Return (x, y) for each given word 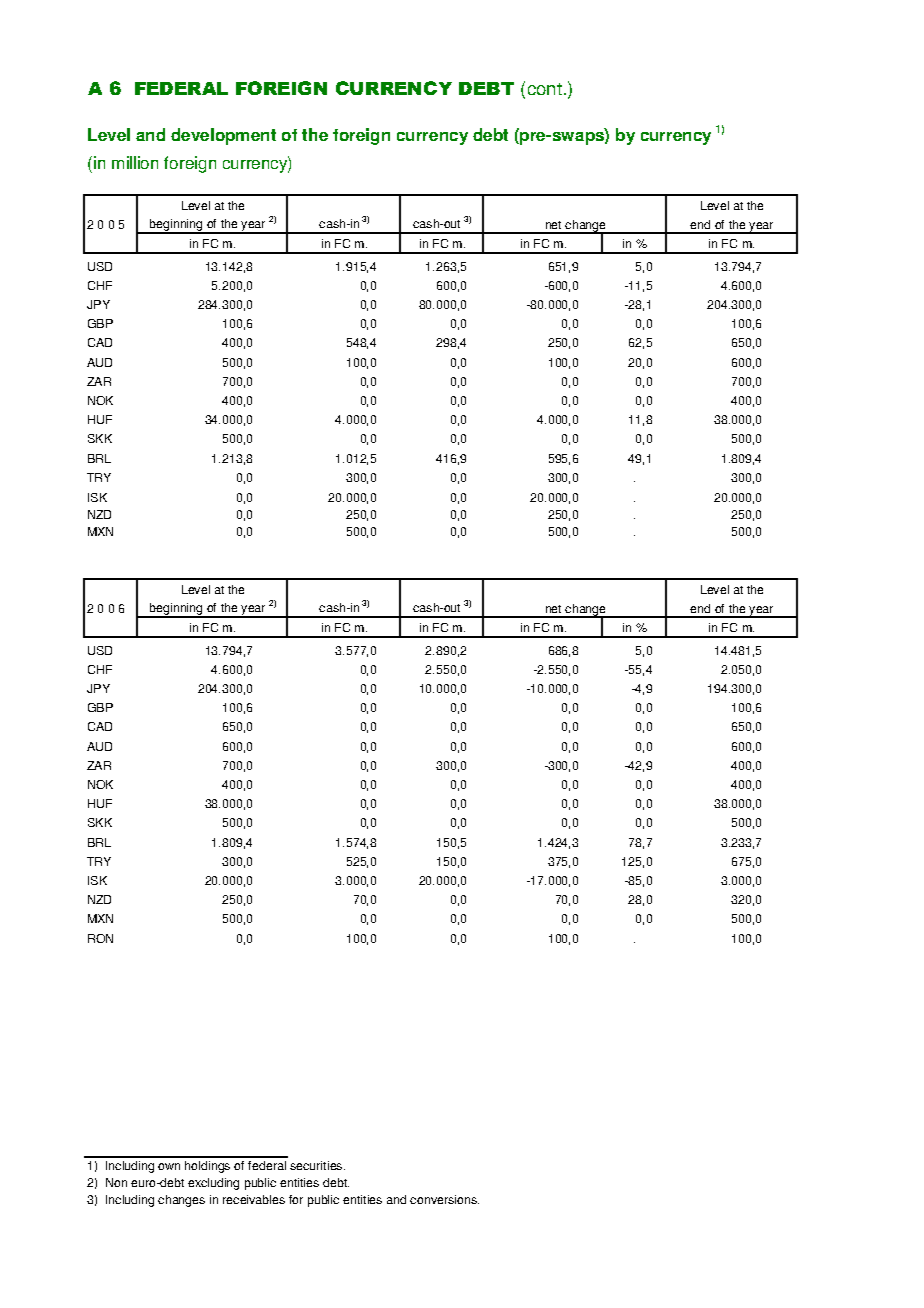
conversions (444, 1199)
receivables (254, 1199)
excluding (213, 1184)
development (223, 136)
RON (100, 938)
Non (116, 1182)
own (169, 1166)
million (135, 162)
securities (317, 1165)
